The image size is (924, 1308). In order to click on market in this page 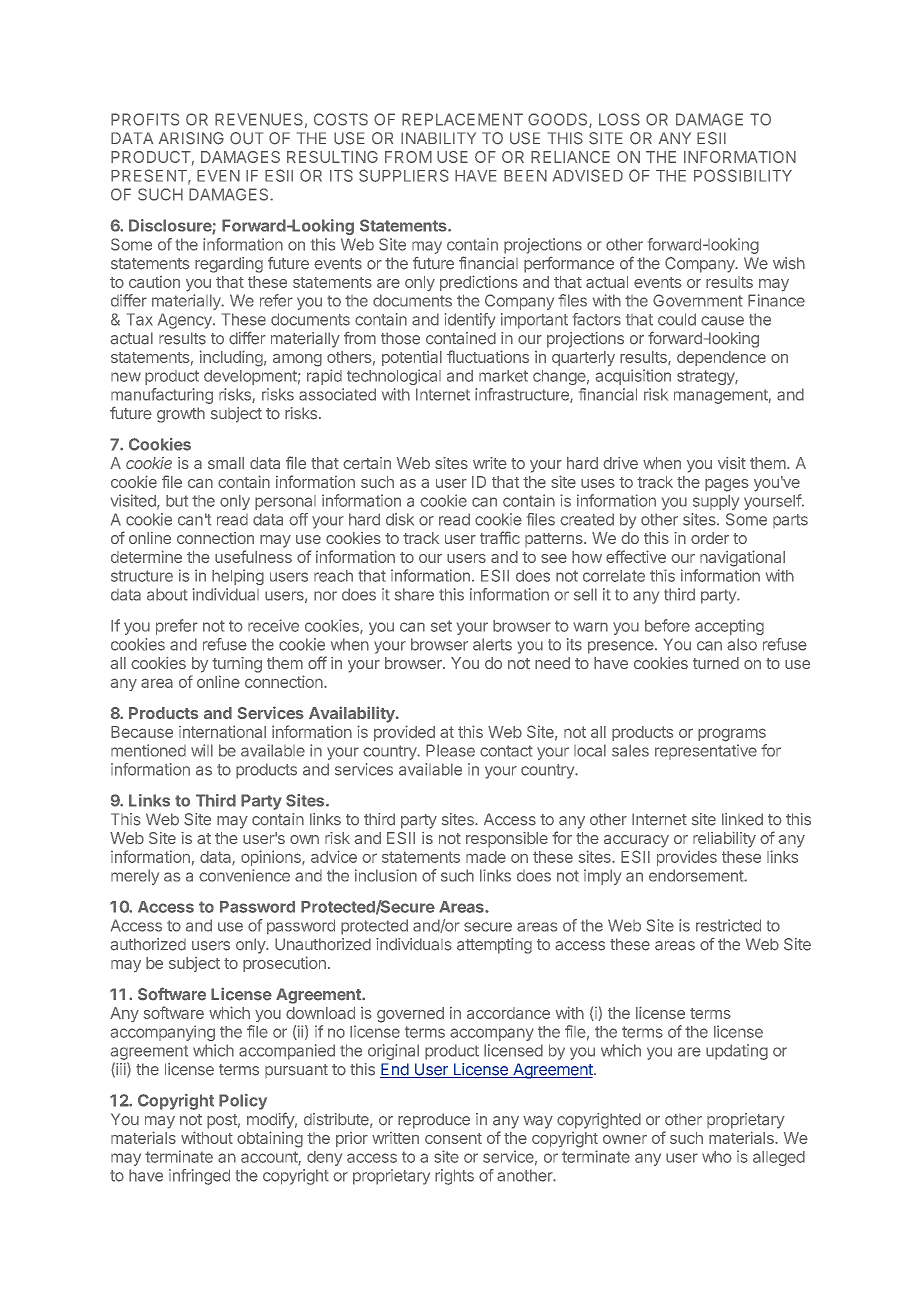, I will do `click(503, 376)`.
